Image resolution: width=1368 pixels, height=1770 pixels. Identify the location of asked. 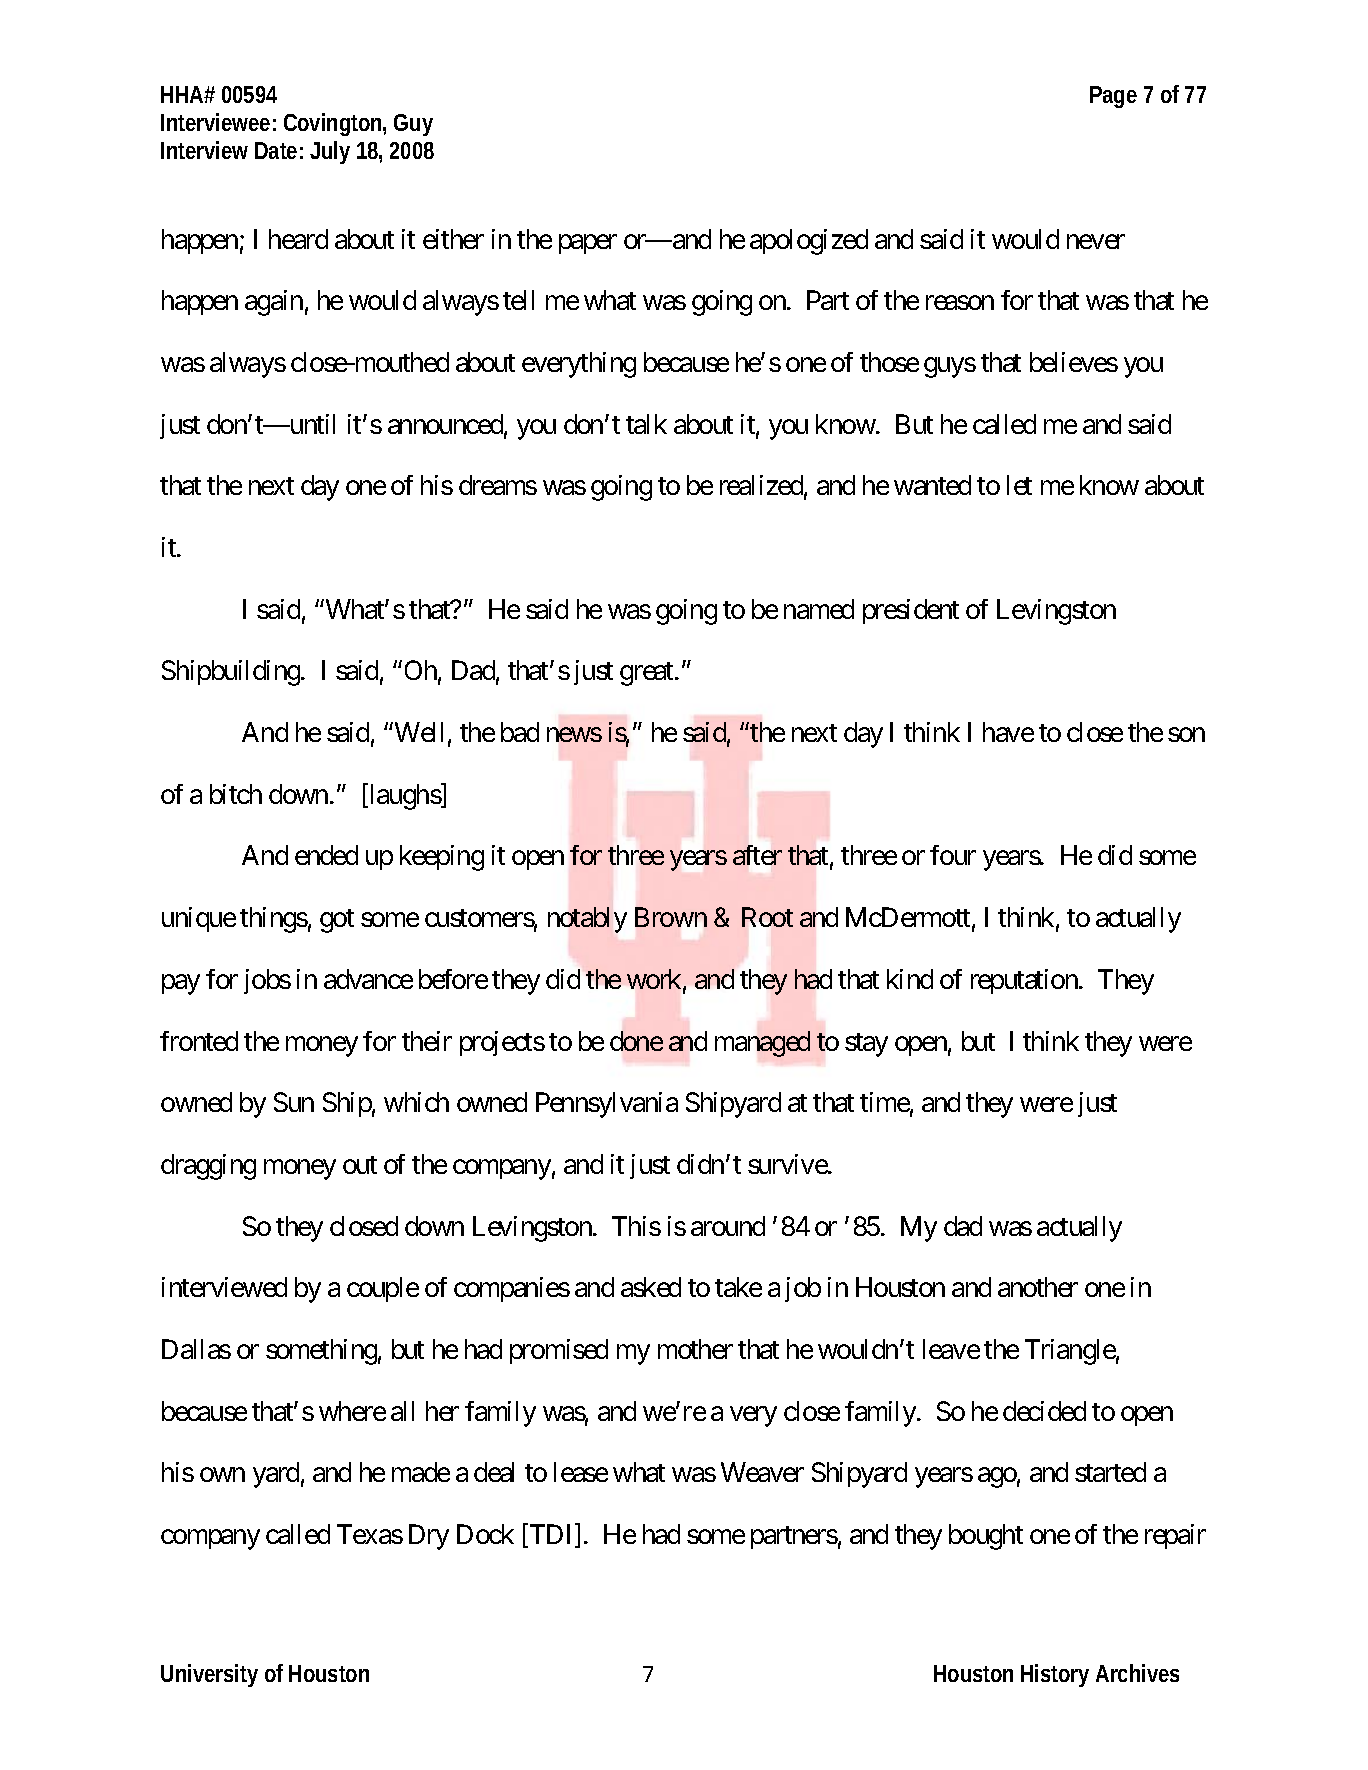
(651, 1287).
